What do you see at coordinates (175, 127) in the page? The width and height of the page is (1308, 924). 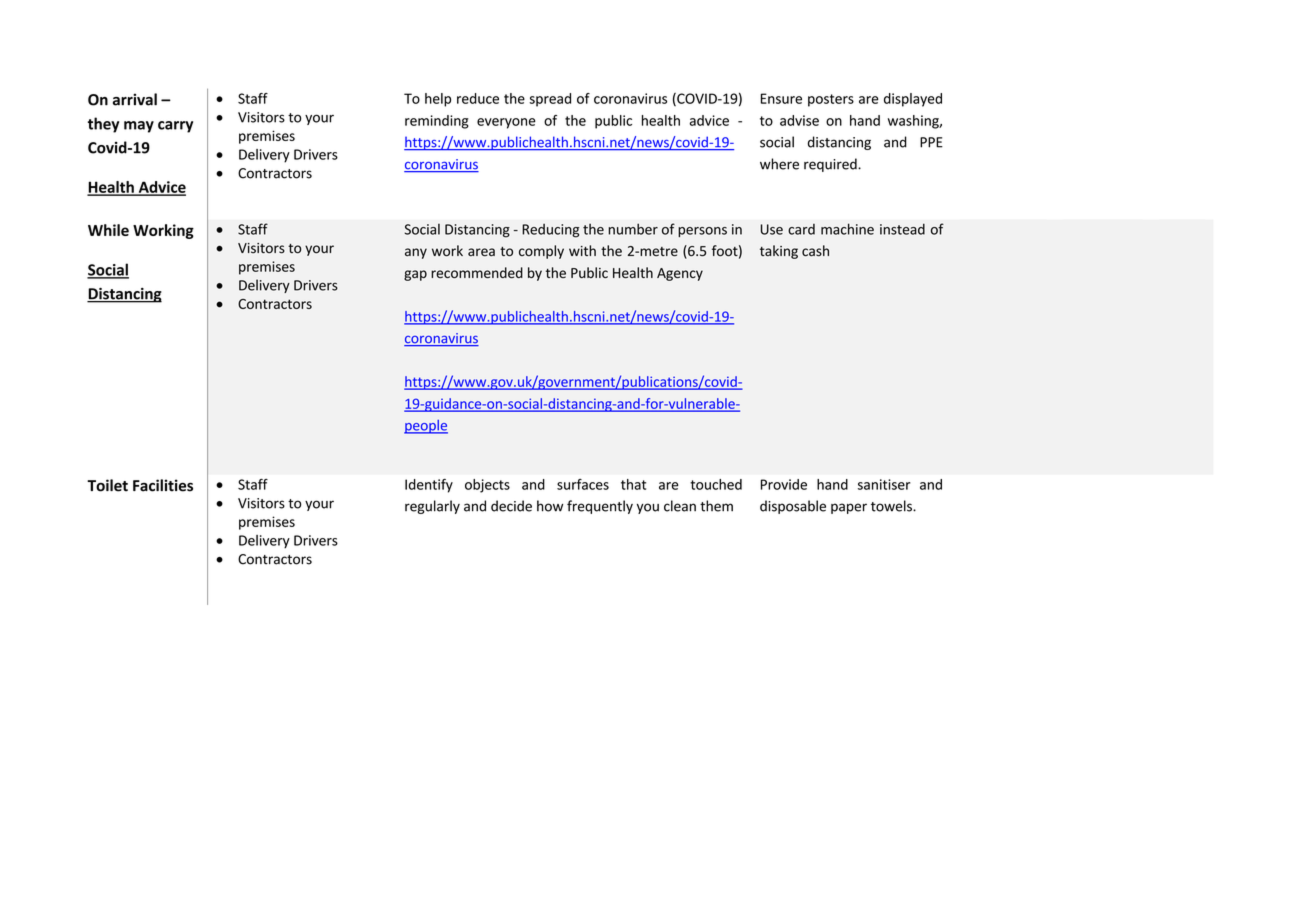 I see `carry` at bounding box center [175, 127].
